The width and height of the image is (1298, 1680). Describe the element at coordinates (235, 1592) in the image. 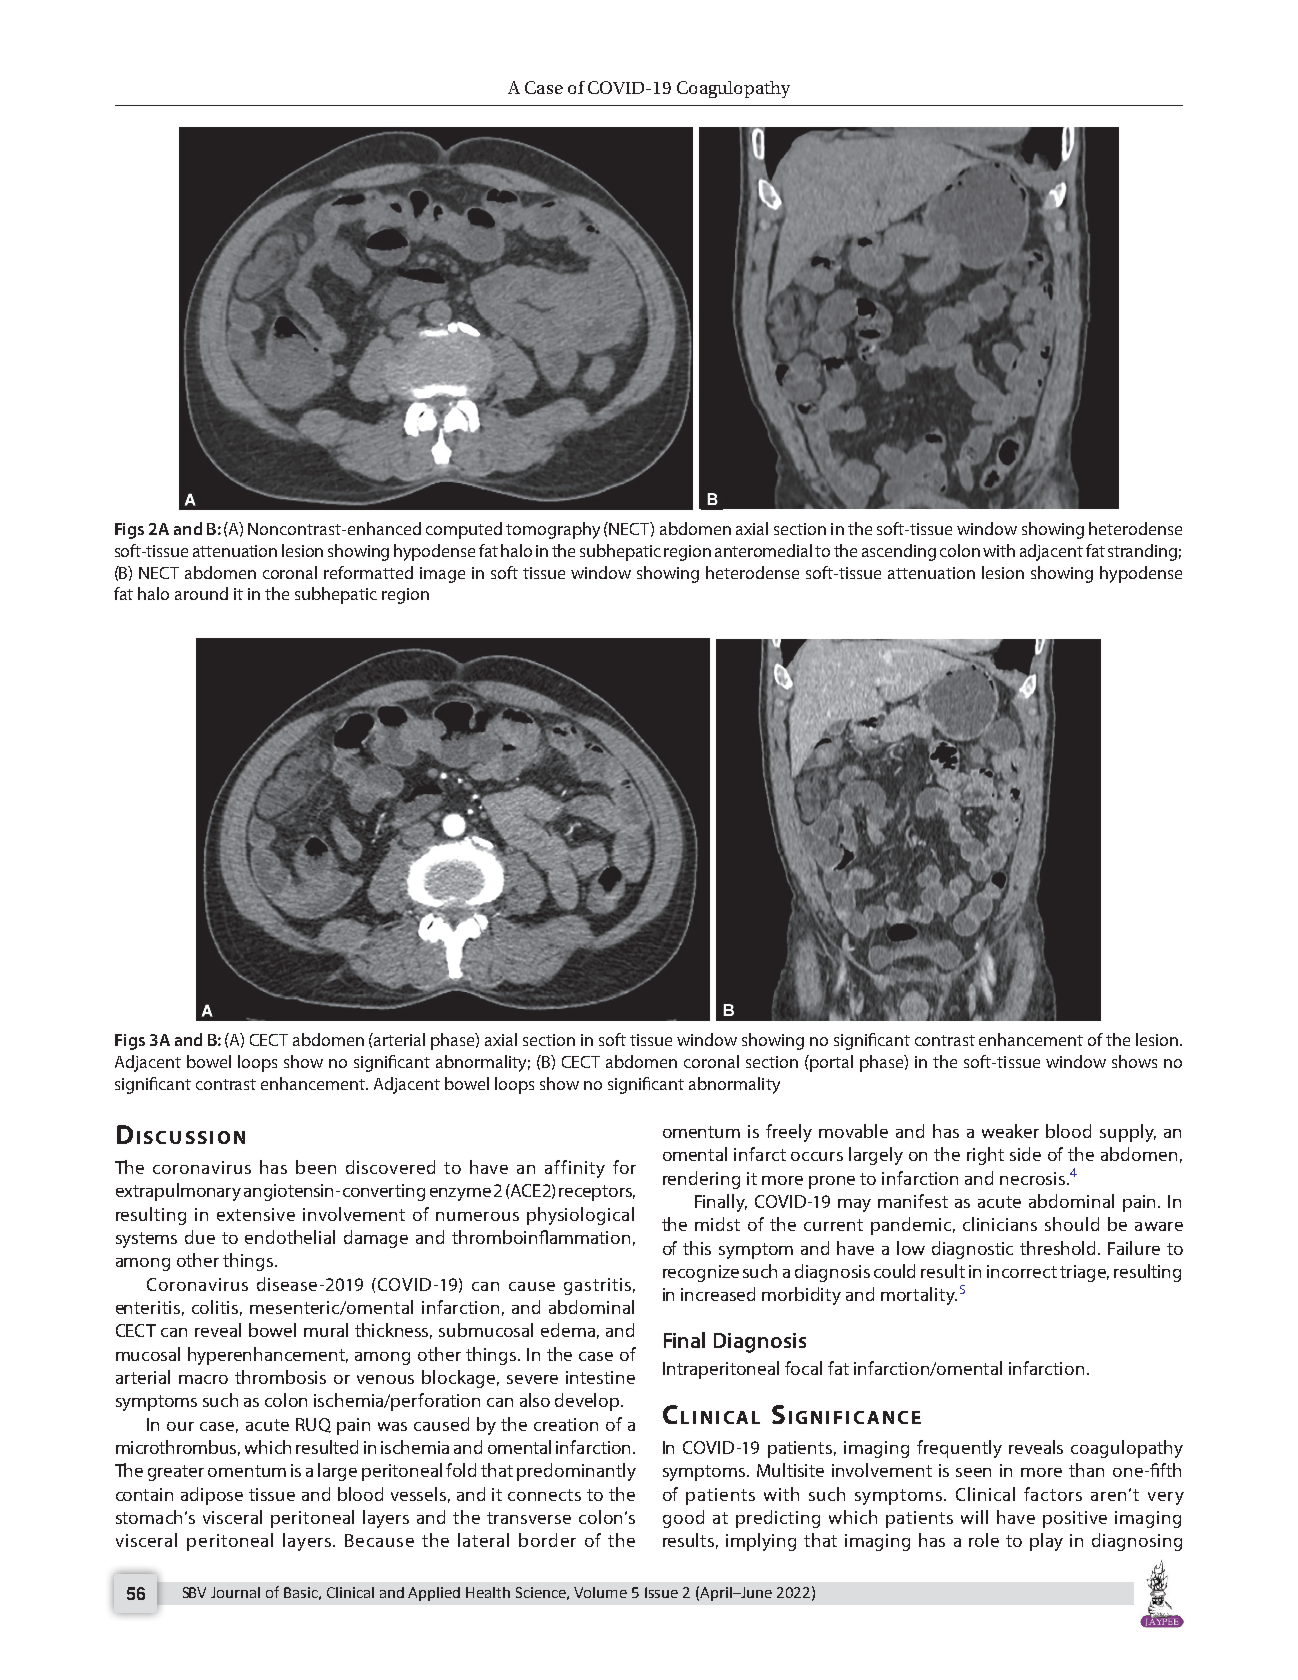

I see `Journal` at that location.
